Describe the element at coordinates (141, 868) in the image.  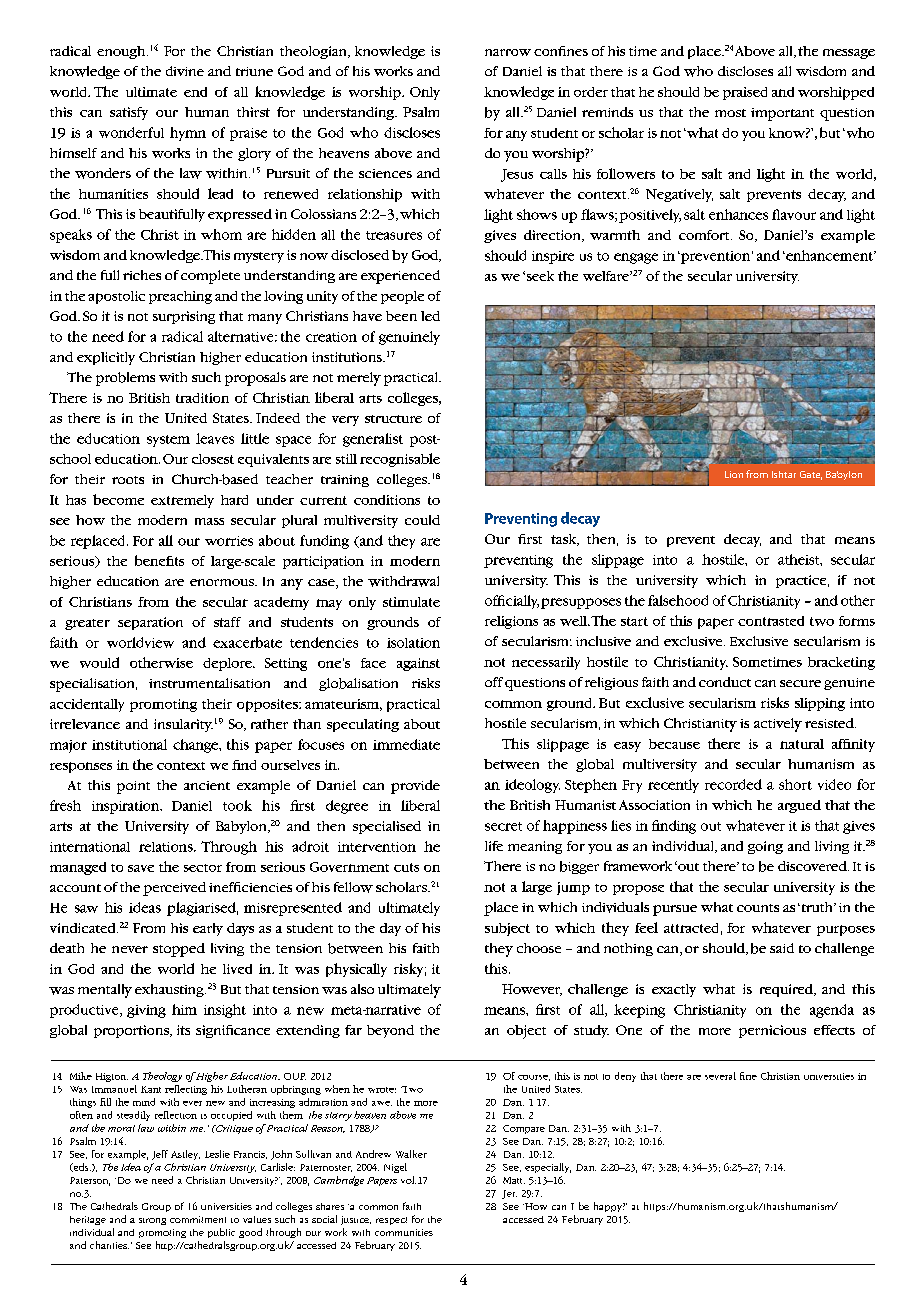
I see `save` at that location.
